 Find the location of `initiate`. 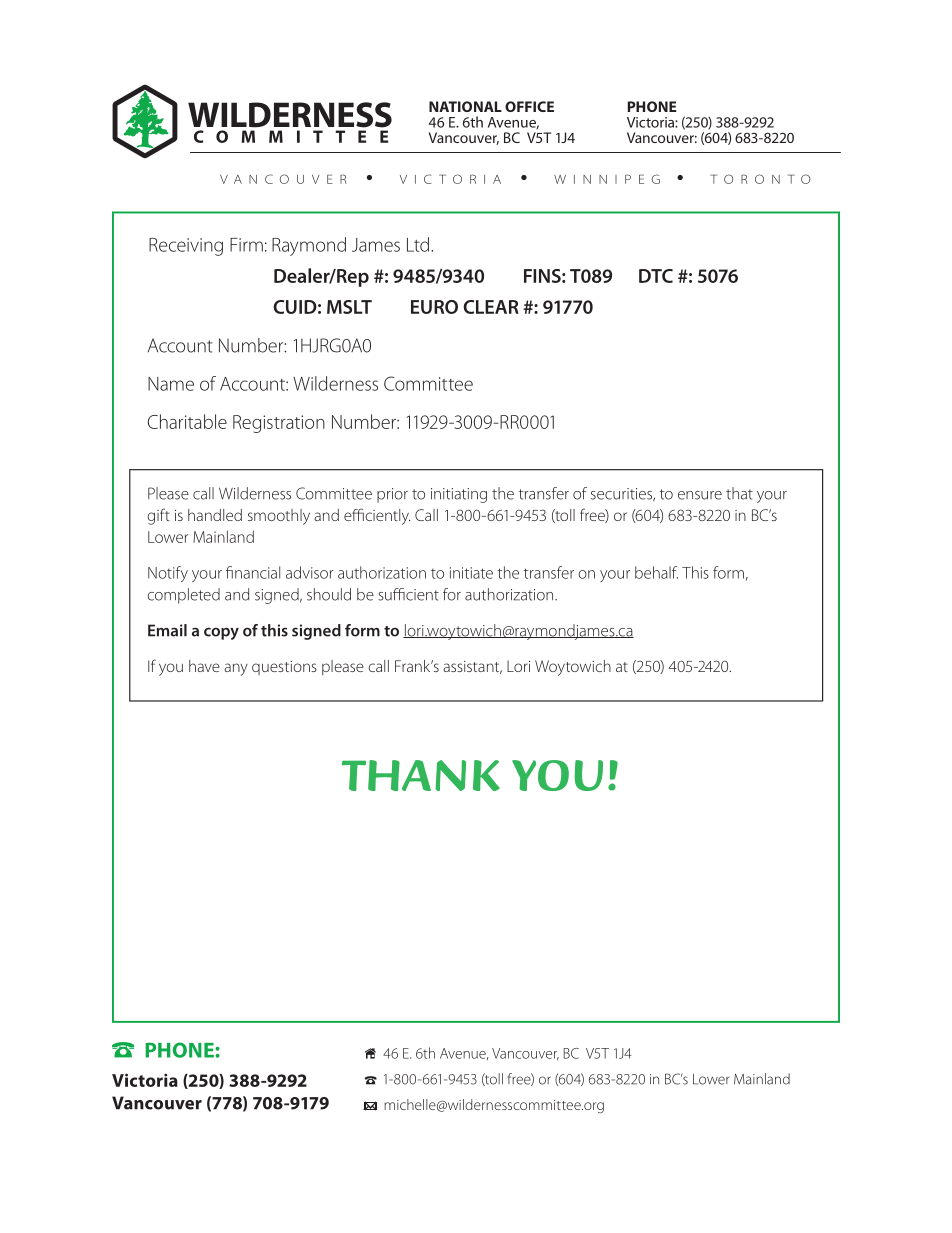

initiate is located at coordinates (471, 573).
